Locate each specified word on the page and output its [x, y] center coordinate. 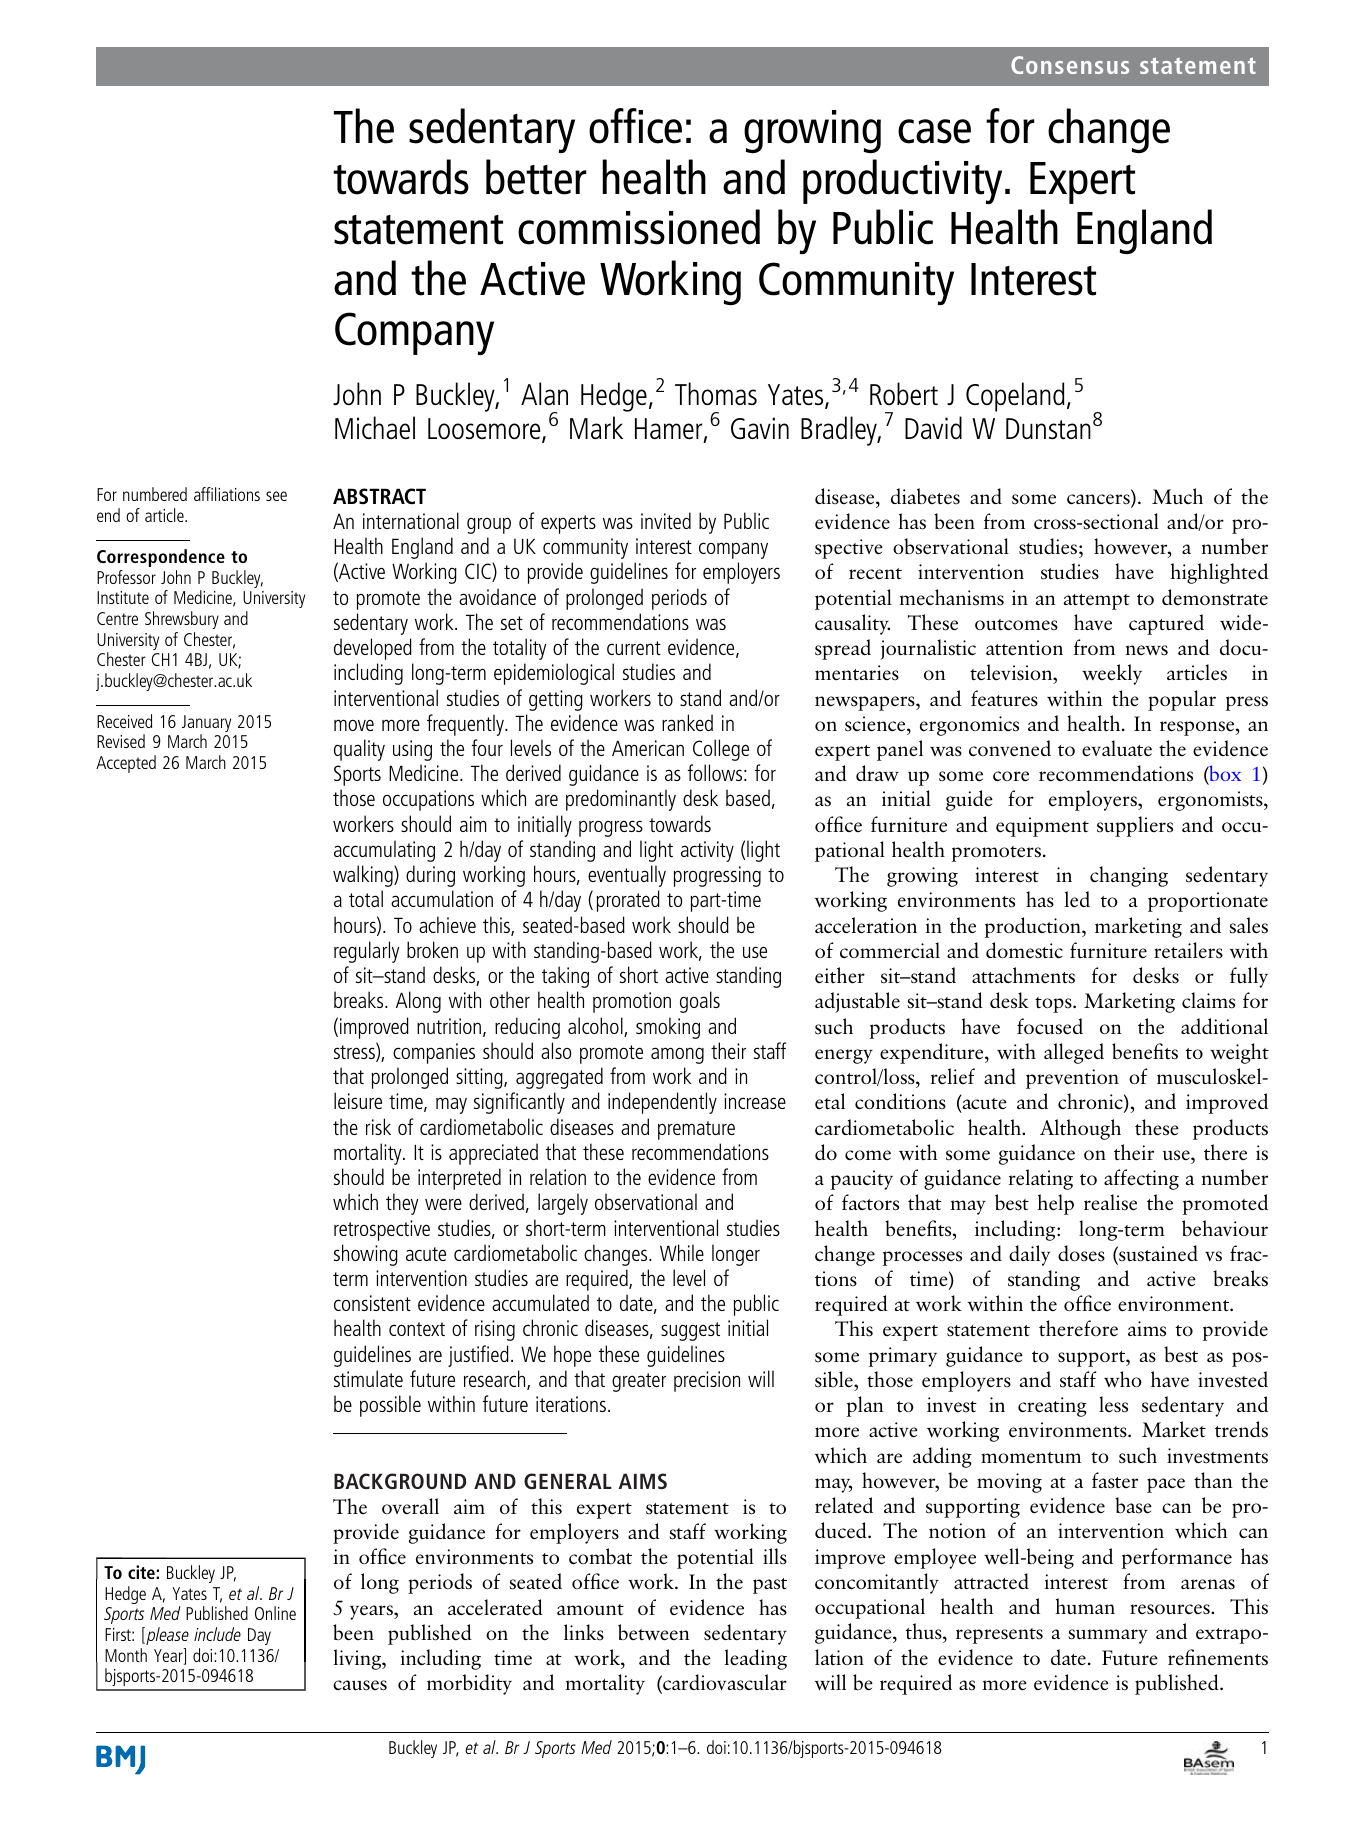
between [653, 1632]
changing [1129, 876]
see [276, 496]
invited [666, 520]
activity [707, 851]
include [217, 1634]
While [682, 1252]
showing [366, 1255]
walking [364, 876]
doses [1081, 1253]
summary [1108, 1636]
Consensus [1070, 65]
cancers [1099, 500]
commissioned [639, 227]
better [536, 177]
